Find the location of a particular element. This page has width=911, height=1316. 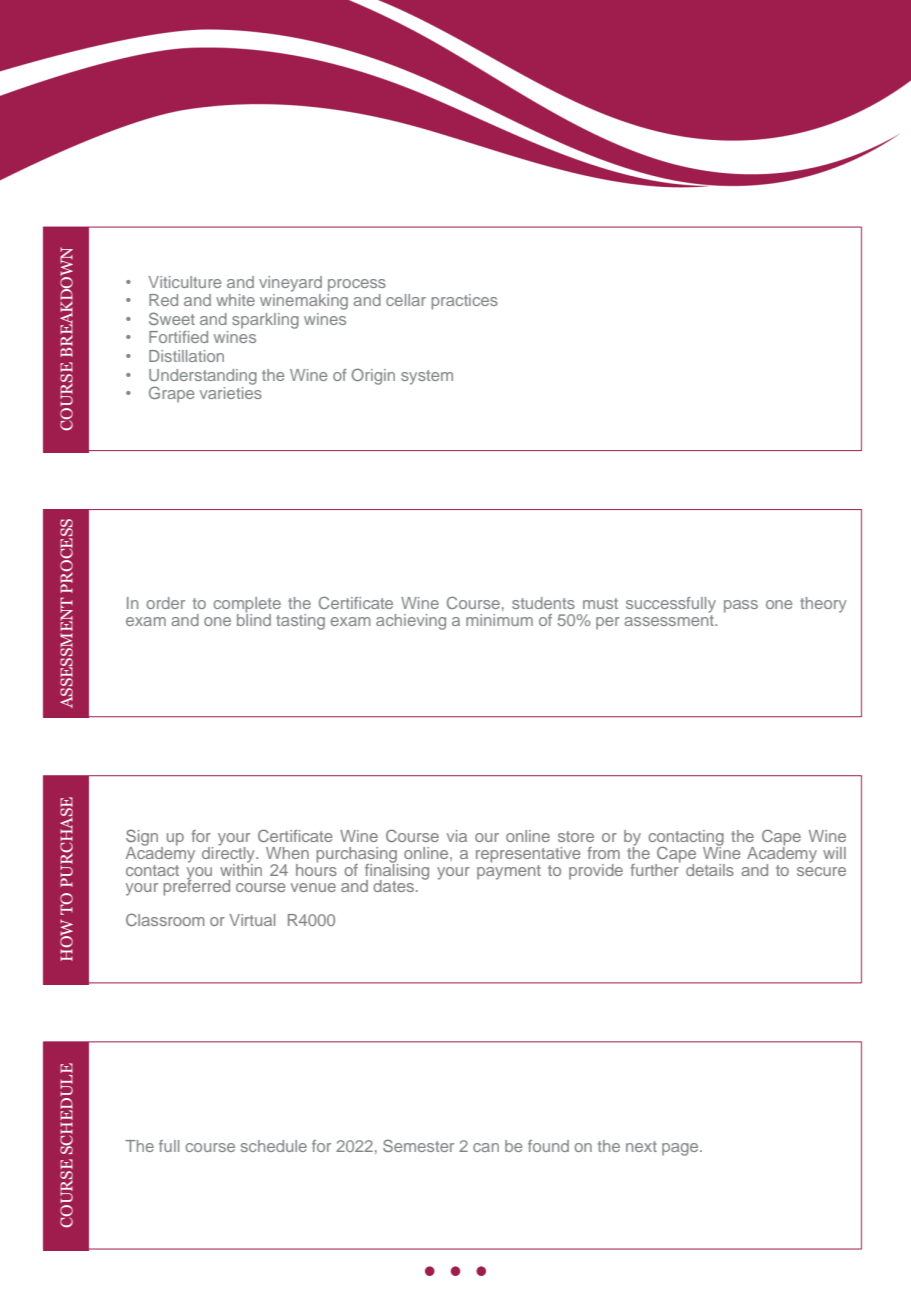

Semester is located at coordinates (418, 1145).
